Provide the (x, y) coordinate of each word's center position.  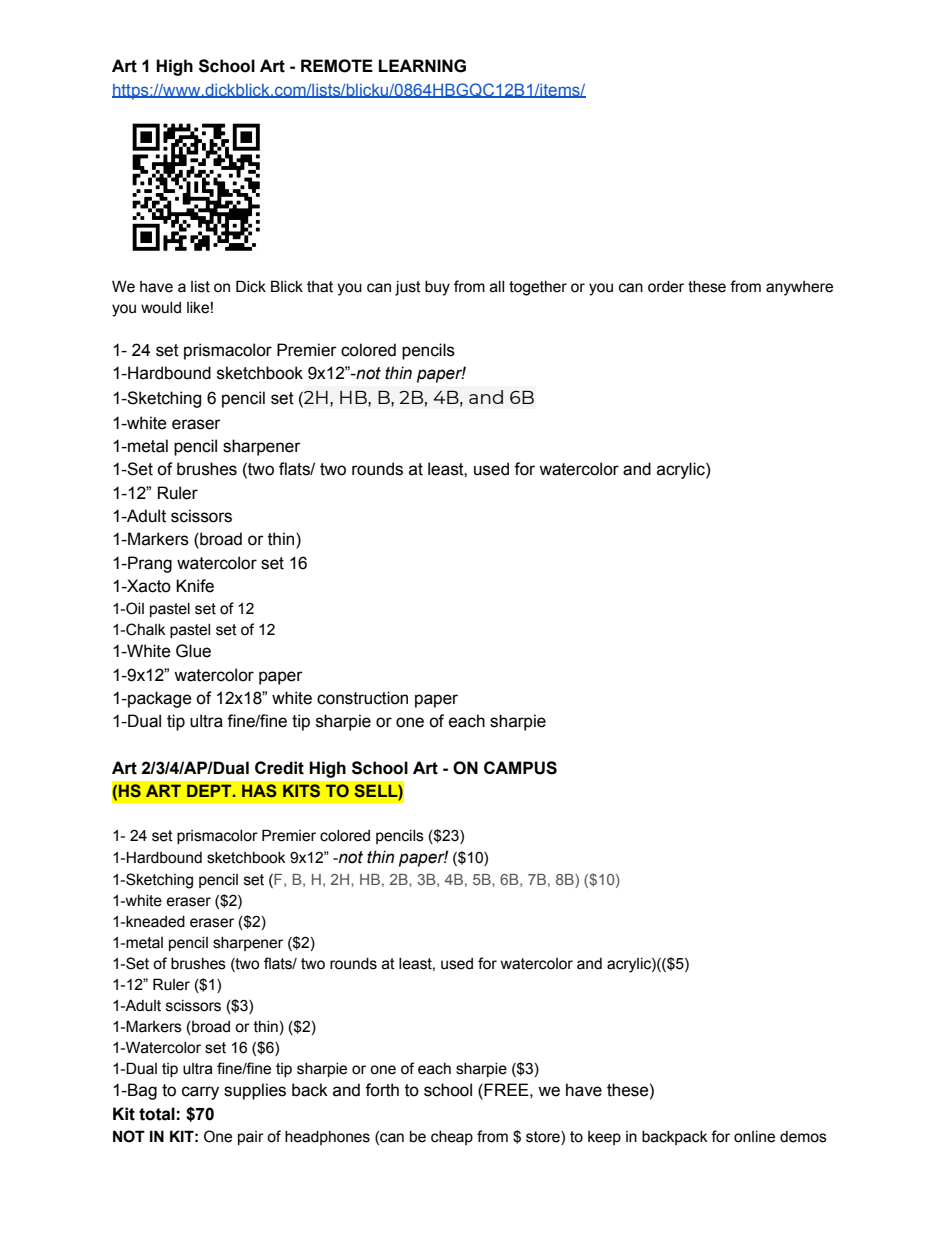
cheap (452, 1138)
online (754, 1137)
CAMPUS (520, 768)
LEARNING (422, 66)
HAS (259, 790)
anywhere (799, 288)
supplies (255, 1091)
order (666, 287)
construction (362, 698)
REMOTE (337, 66)
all (497, 287)
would (161, 308)
